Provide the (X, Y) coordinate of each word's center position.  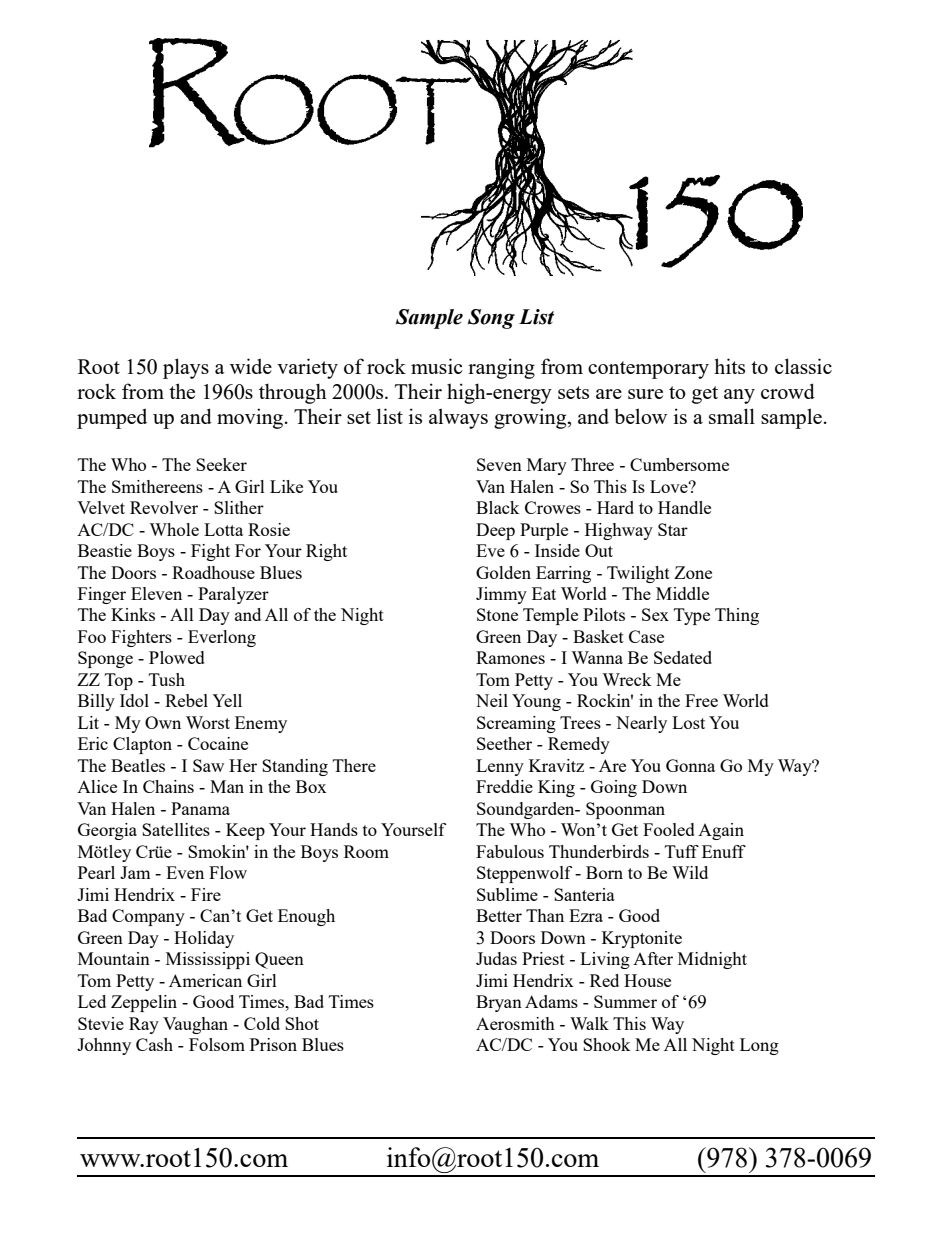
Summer (625, 1001)
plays (186, 368)
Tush (167, 679)
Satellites (176, 829)
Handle (684, 507)
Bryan (499, 1003)
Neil (492, 700)
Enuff (724, 851)
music (437, 366)
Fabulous (510, 851)
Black (498, 507)
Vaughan (195, 1025)
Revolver (164, 507)
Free (701, 700)
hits (729, 366)
